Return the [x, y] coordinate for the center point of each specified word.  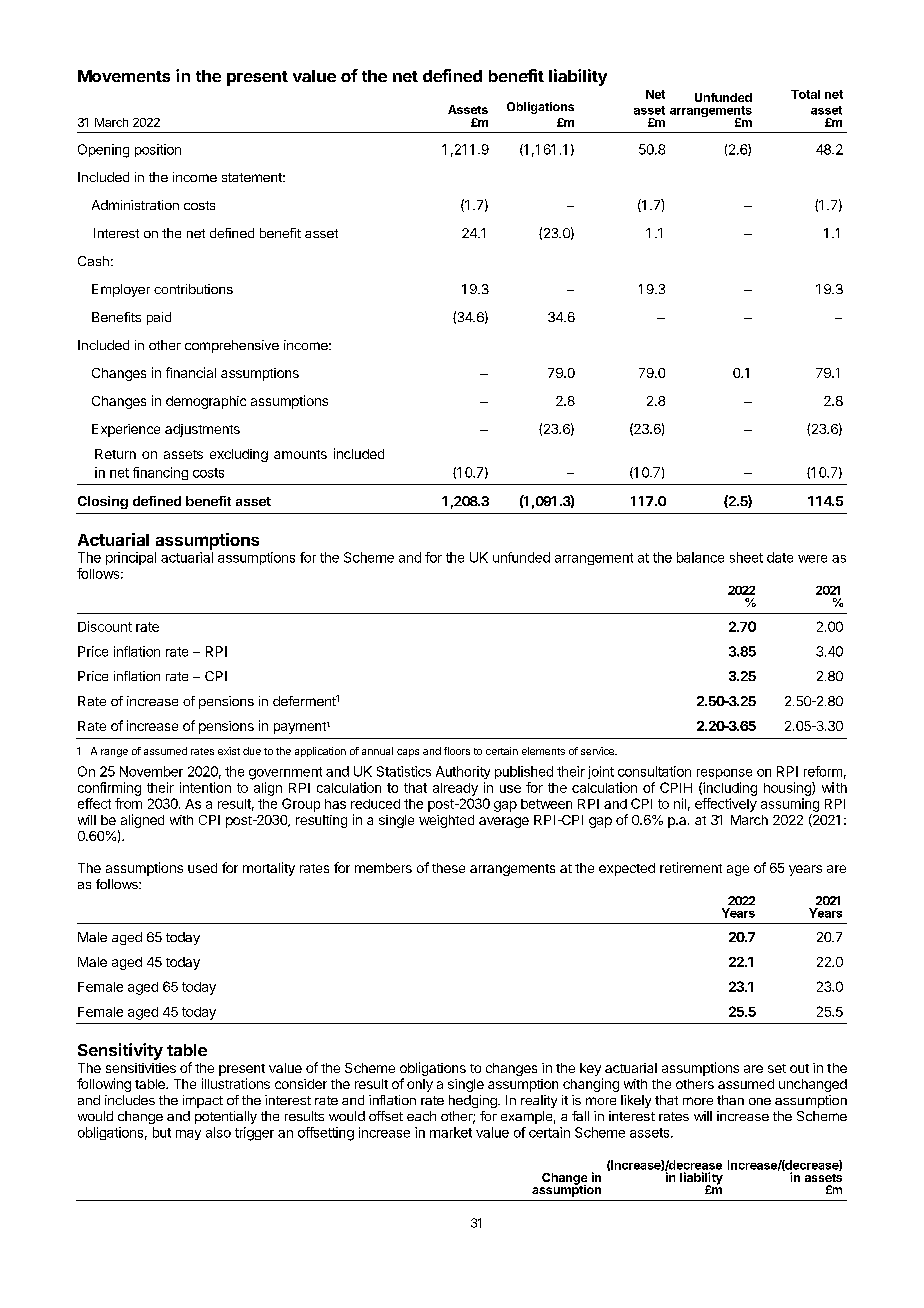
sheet [746, 557]
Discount [105, 626]
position [158, 150]
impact [203, 1101]
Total [805, 94]
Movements [124, 76]
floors [457, 751]
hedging [474, 1101]
